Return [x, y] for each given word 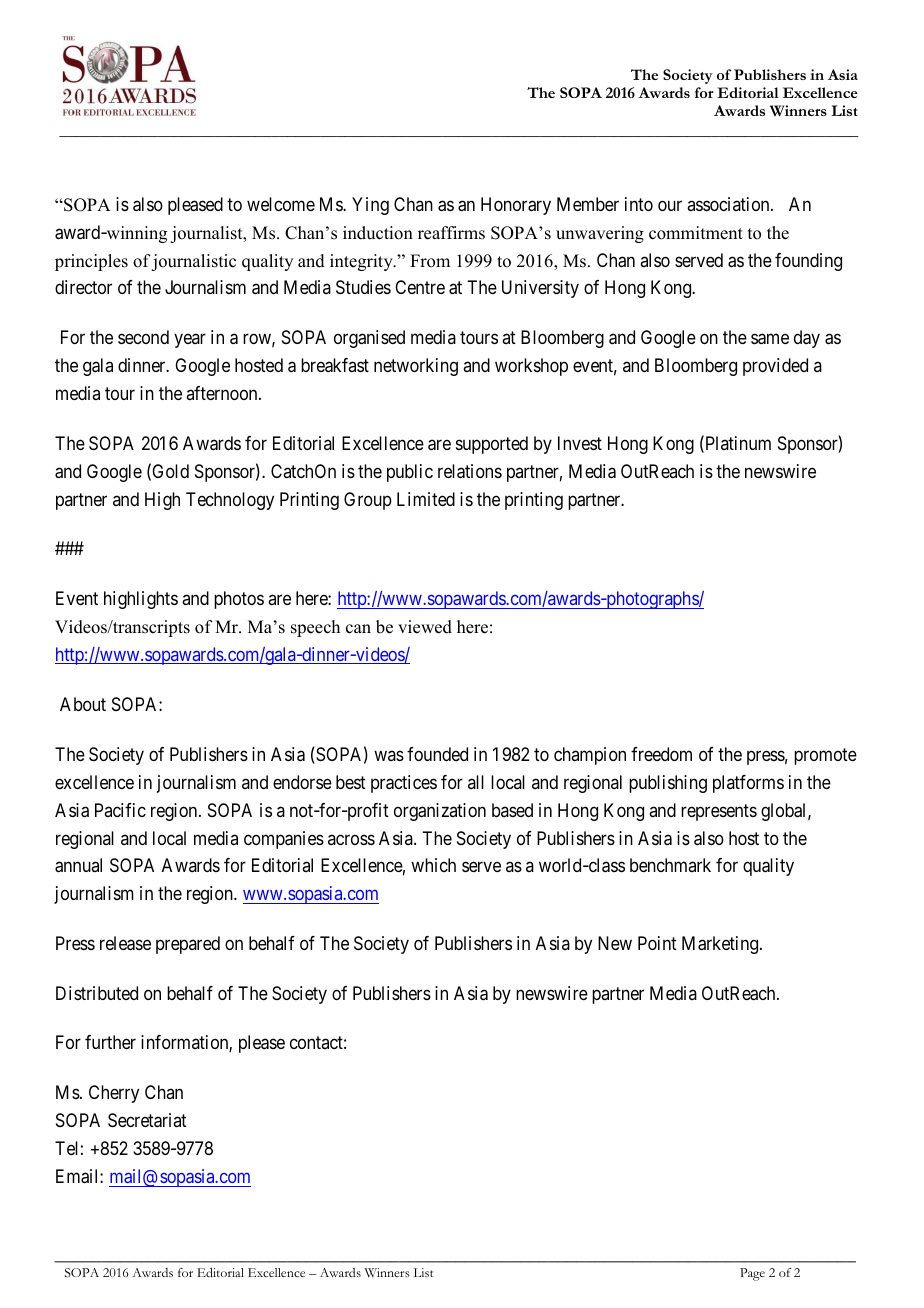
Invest [580, 443]
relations [470, 471]
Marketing [721, 945]
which [433, 865]
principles [91, 262]
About [83, 704]
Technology [230, 501]
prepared [188, 945]
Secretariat [147, 1120]
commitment [696, 233]
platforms [748, 784]
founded [437, 754]
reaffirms [451, 233]
